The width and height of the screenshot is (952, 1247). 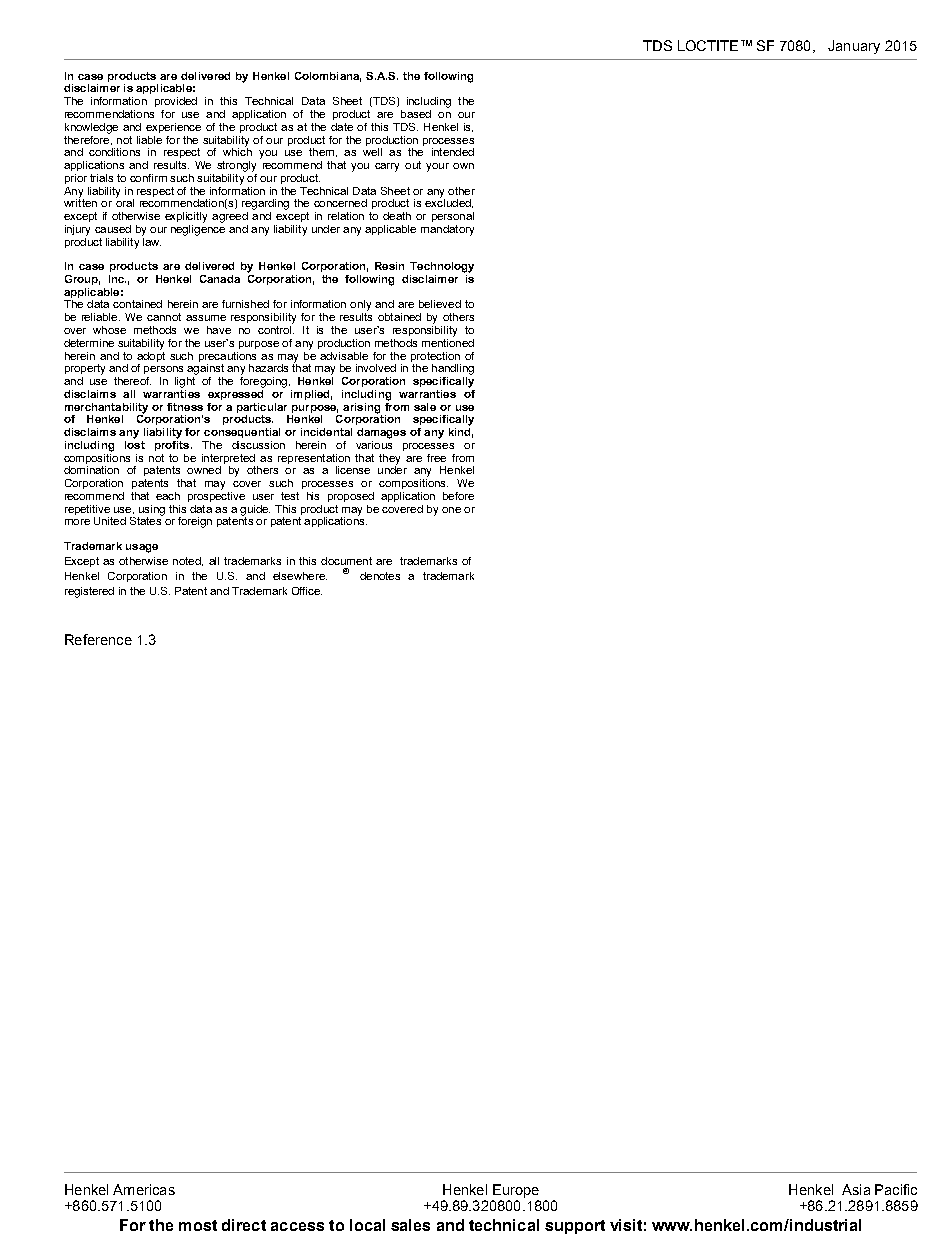 What do you see at coordinates (416, 114) in the screenshot?
I see `based` at bounding box center [416, 114].
